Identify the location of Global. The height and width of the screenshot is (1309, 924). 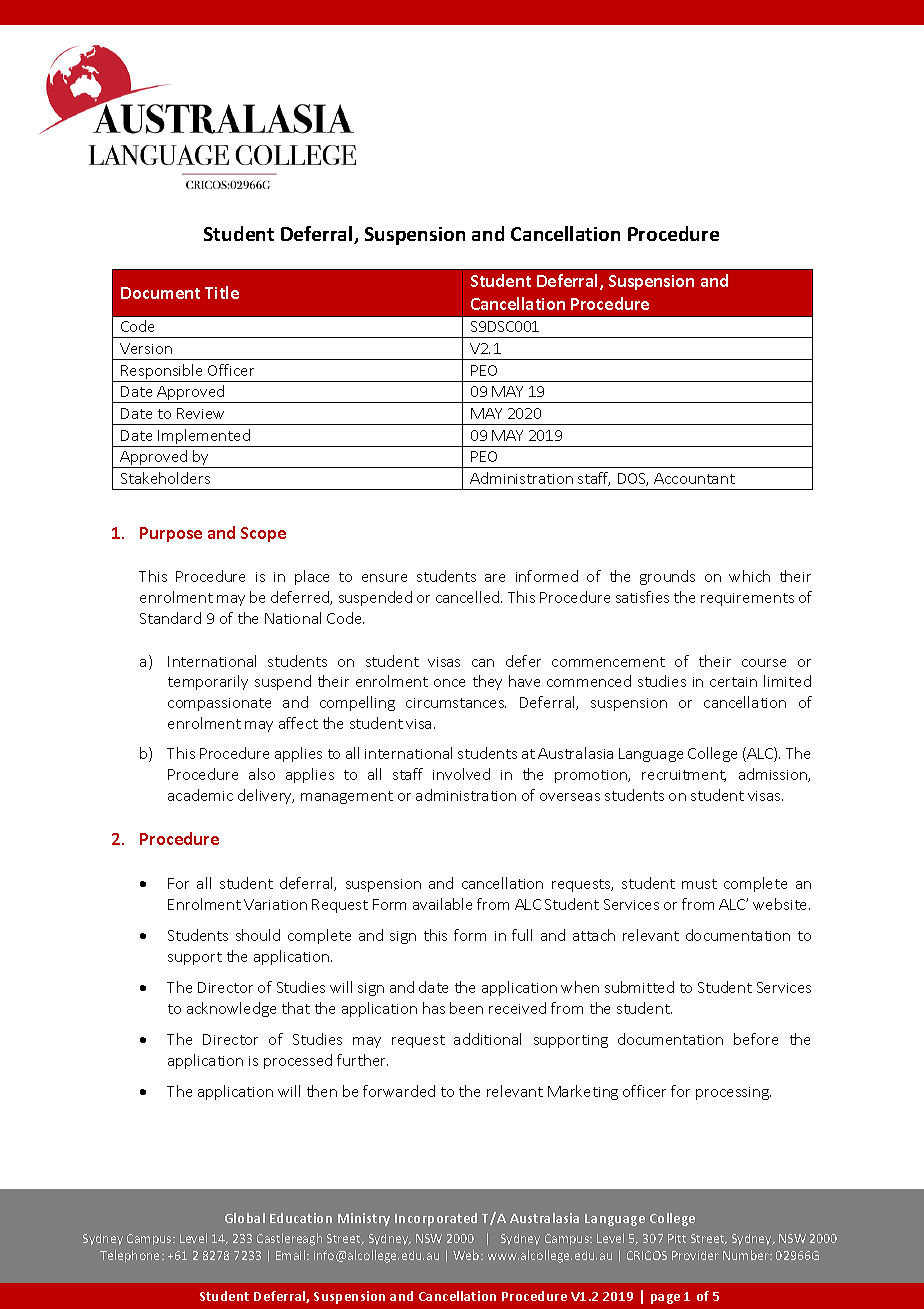
(245, 1218).
